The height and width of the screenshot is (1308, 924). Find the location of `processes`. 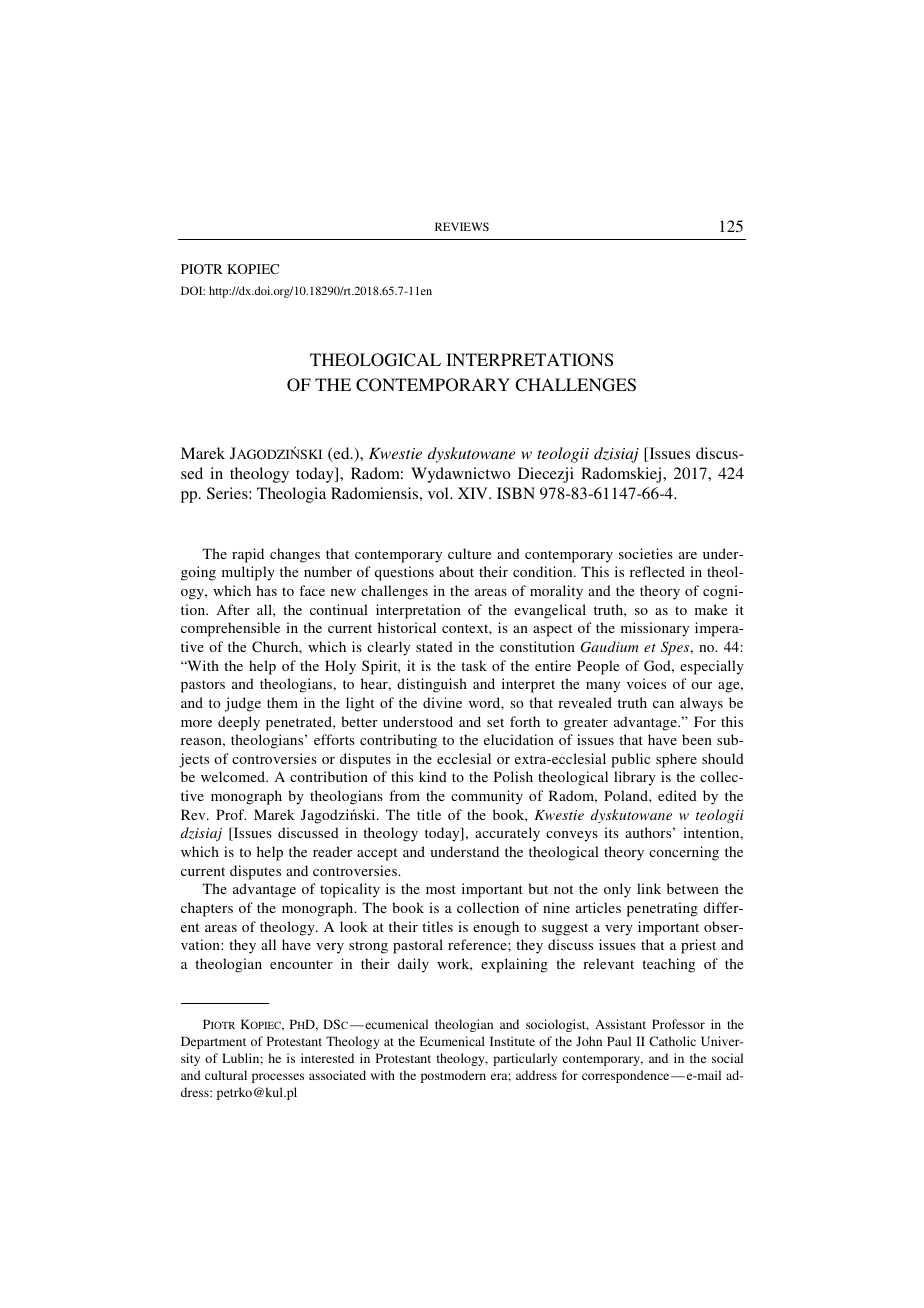

processes is located at coordinates (278, 1078).
